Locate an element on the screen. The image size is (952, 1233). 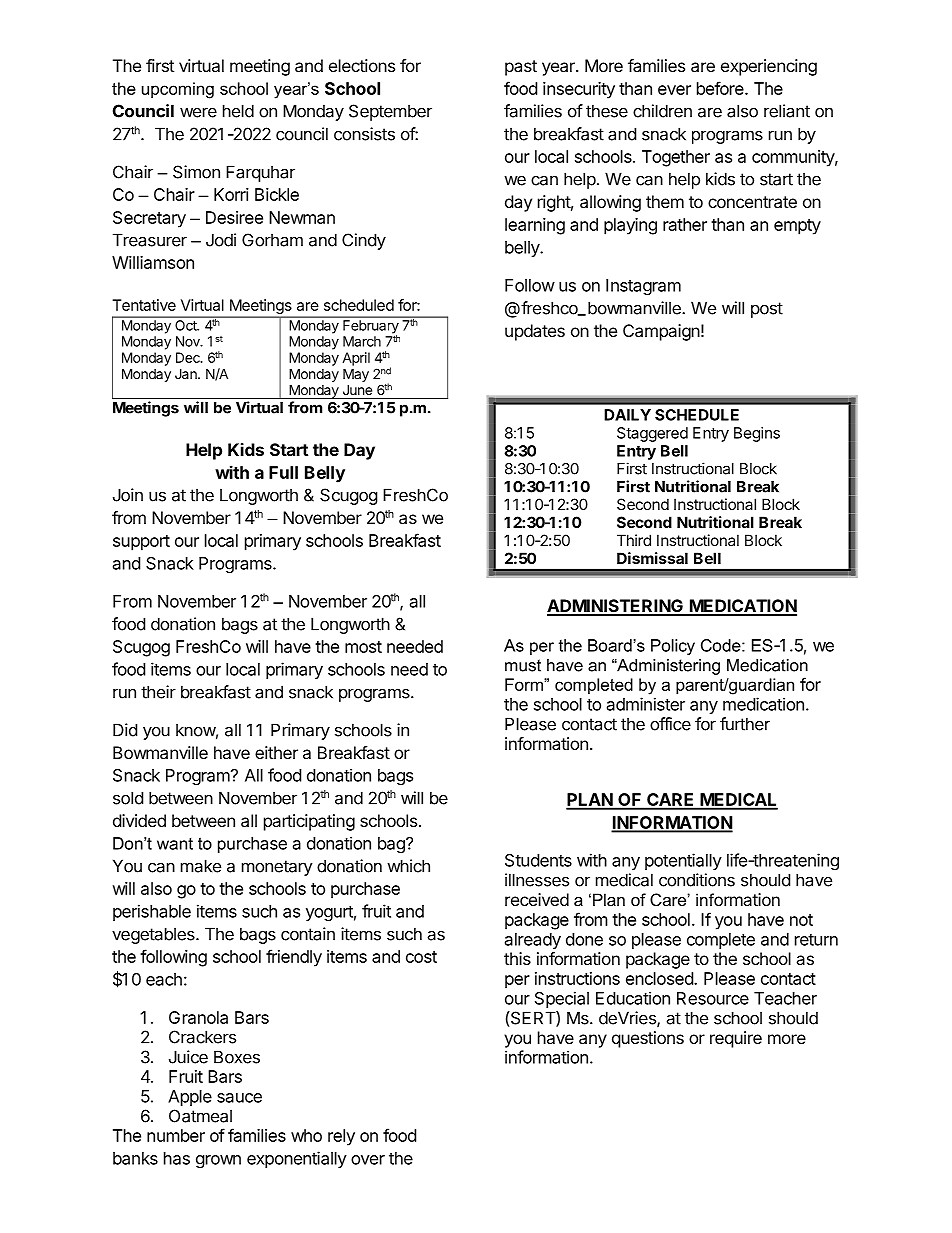
Policy is located at coordinates (673, 647).
